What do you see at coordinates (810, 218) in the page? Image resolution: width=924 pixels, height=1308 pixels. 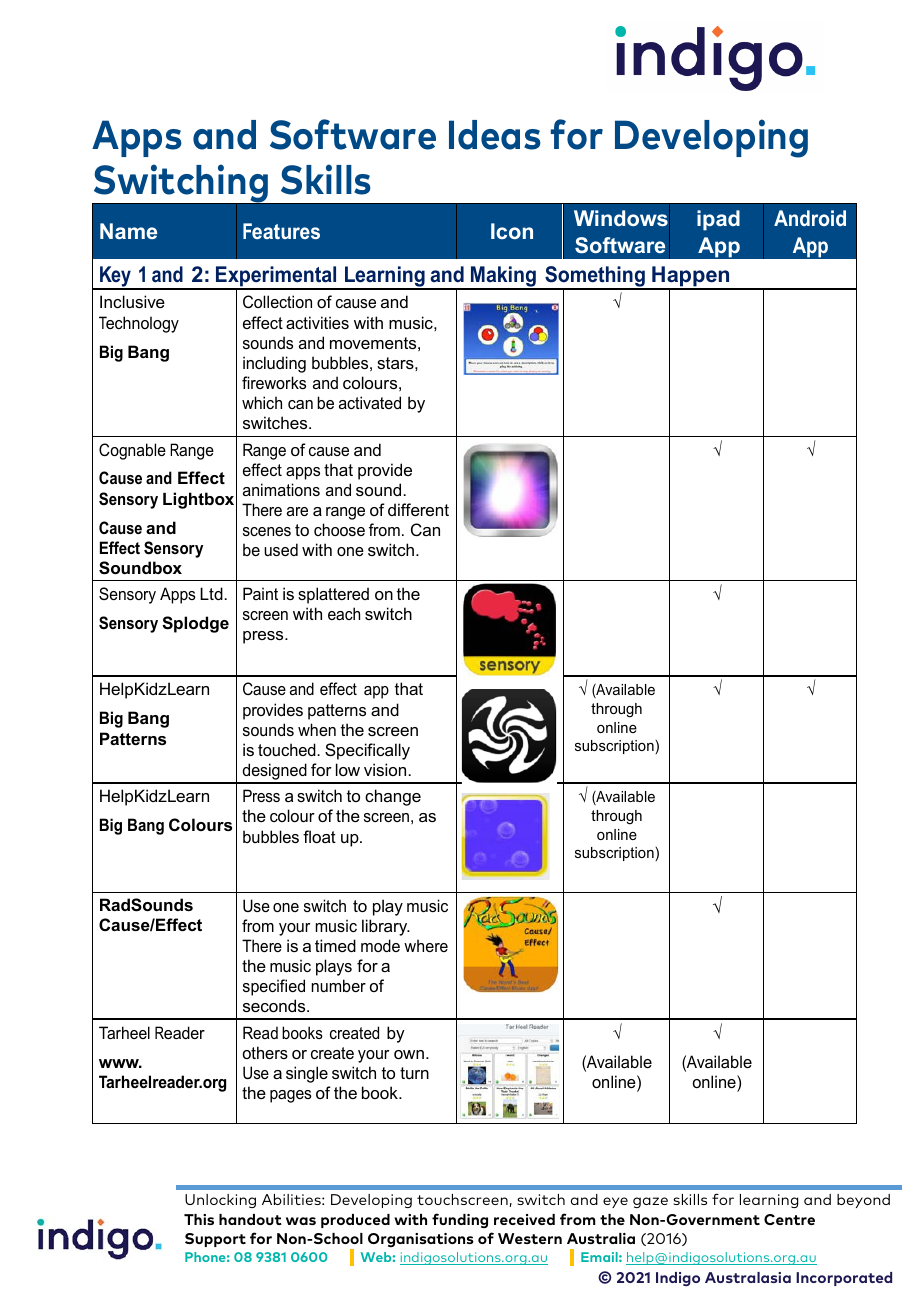 I see `Android` at bounding box center [810, 218].
